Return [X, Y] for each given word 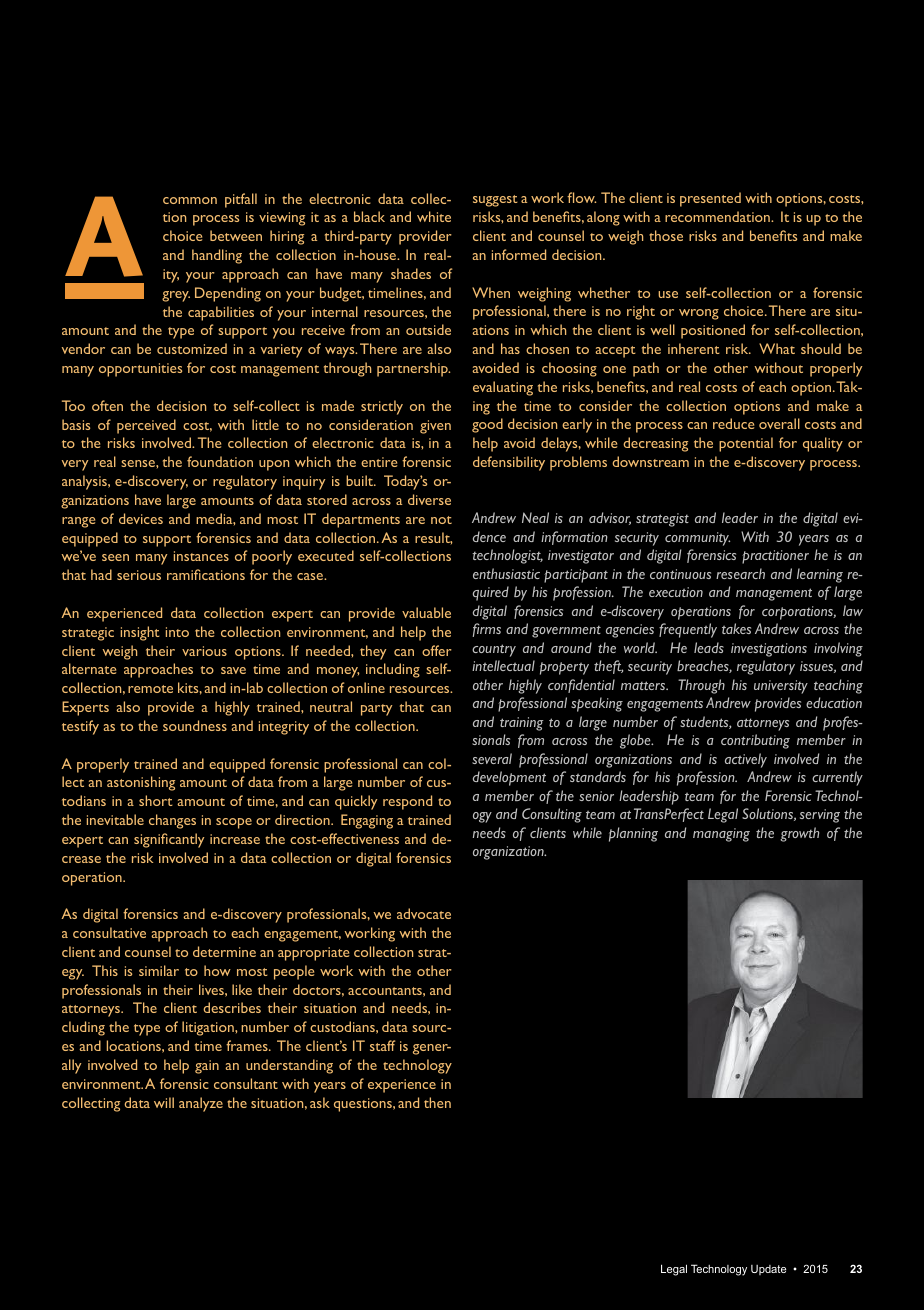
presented [710, 199]
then [437, 1102]
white [434, 216]
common [190, 200]
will [164, 1102]
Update [768, 1270]
